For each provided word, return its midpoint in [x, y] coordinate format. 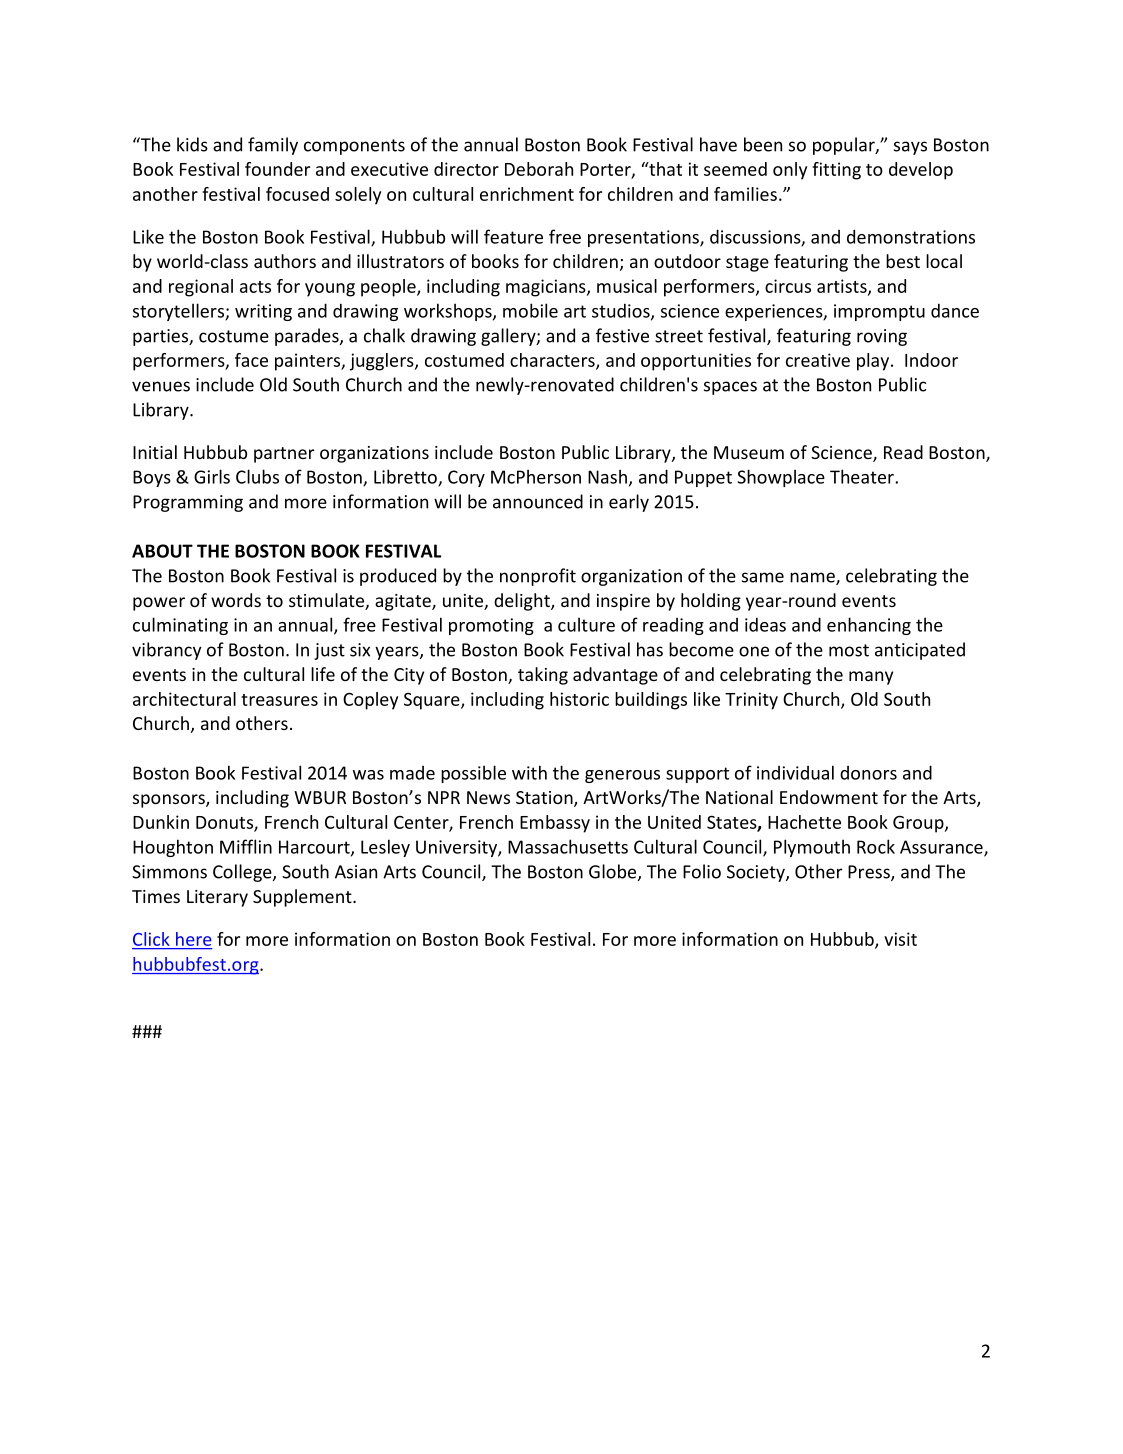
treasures [279, 700]
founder [277, 169]
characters [553, 361]
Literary [217, 898]
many [871, 678]
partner [284, 455]
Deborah [539, 169]
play [874, 362]
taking [543, 676]
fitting [836, 171]
